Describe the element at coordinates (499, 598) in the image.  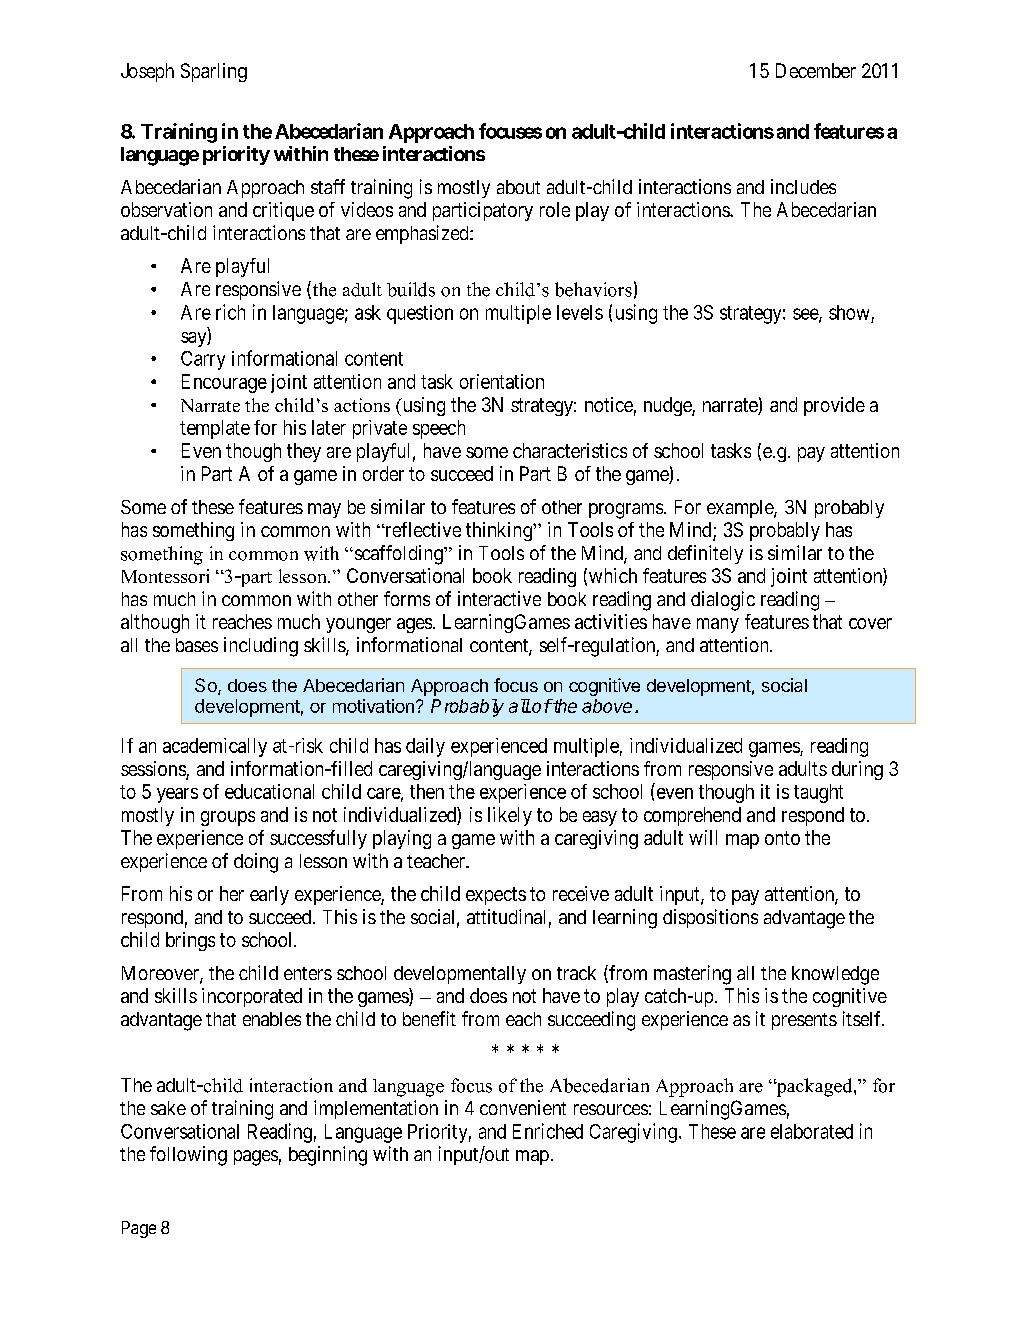
I see `interactive` at that location.
